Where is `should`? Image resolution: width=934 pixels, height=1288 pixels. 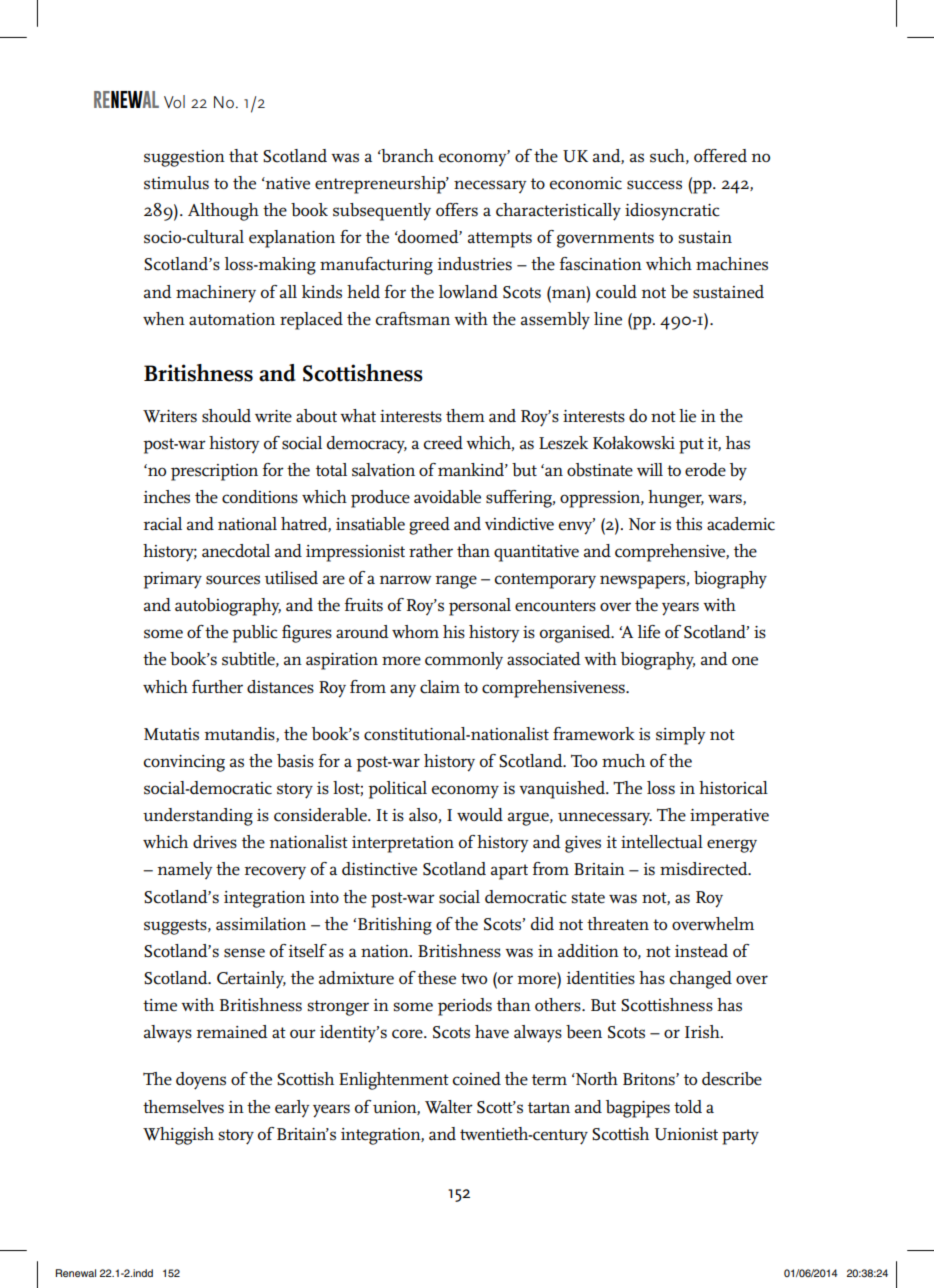 should is located at coordinates (226, 416).
